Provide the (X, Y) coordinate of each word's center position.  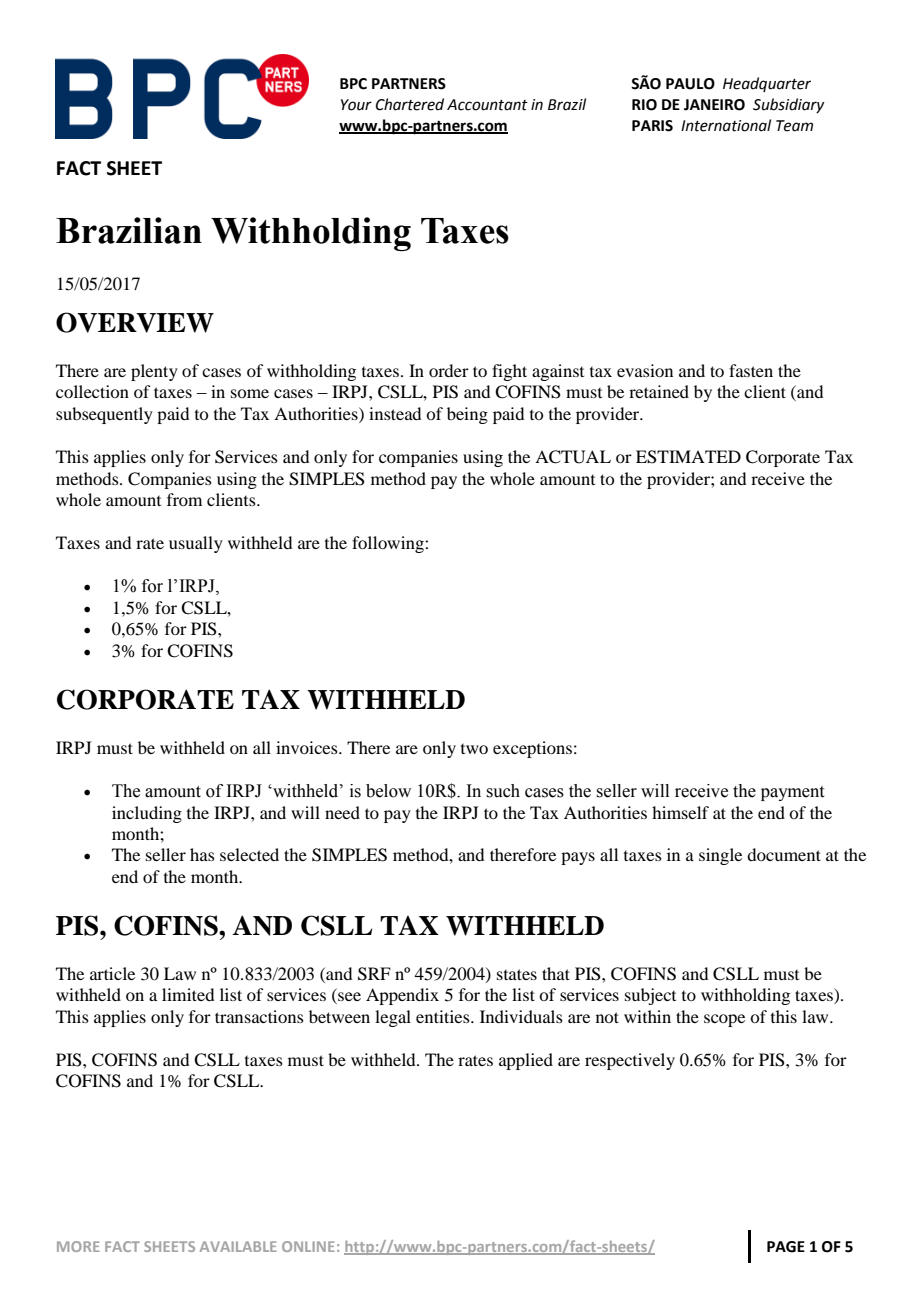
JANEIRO (714, 105)
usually (196, 544)
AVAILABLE (238, 1246)
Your (356, 105)
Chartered (410, 104)
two (474, 749)
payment (792, 793)
